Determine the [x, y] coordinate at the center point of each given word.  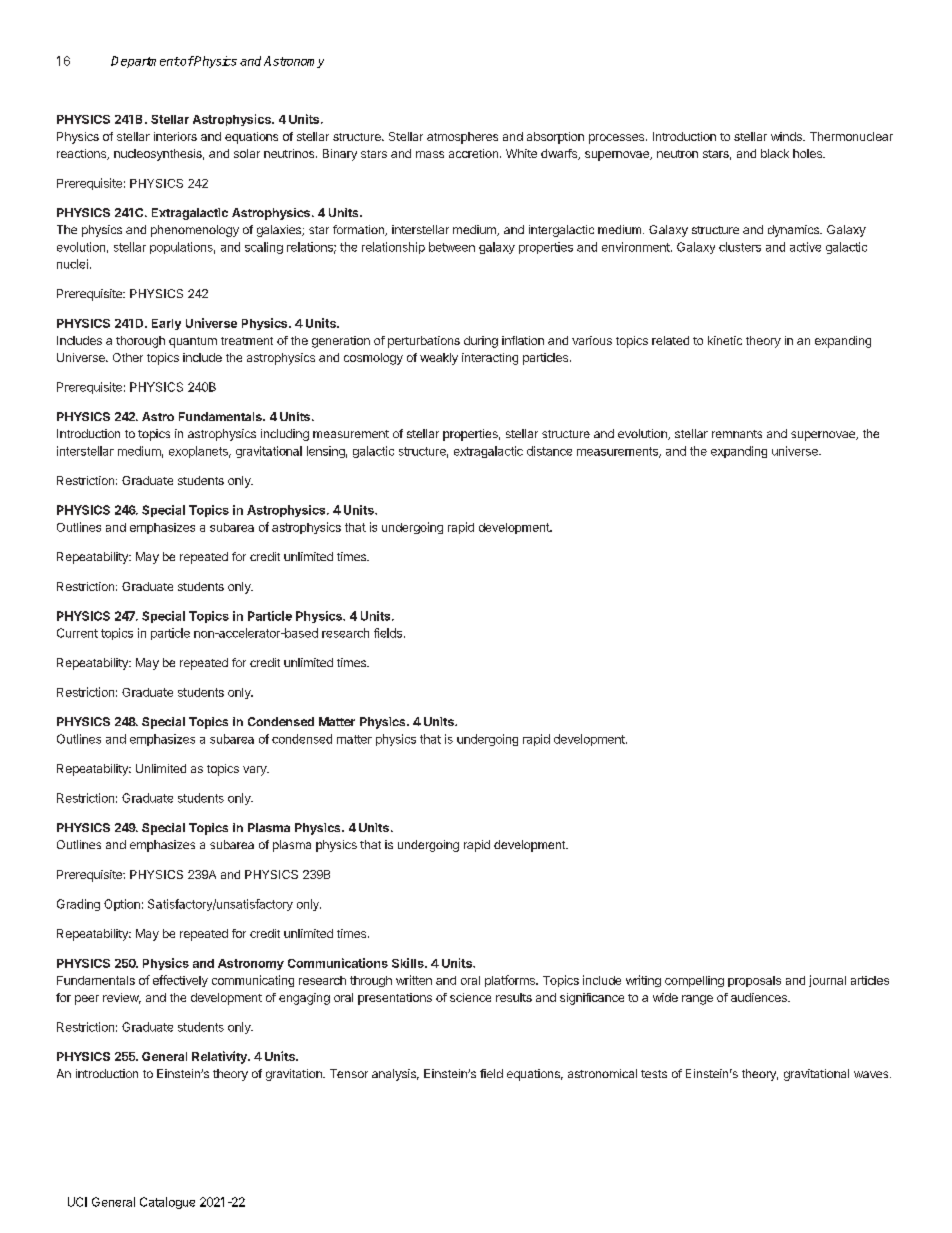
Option [122, 905]
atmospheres [462, 138]
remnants [737, 434]
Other [128, 357]
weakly [439, 359]
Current [77, 633]
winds [787, 136]
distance [549, 451]
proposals [754, 981]
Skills [409, 963]
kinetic [725, 340]
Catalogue [167, 1203]
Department [145, 62]
